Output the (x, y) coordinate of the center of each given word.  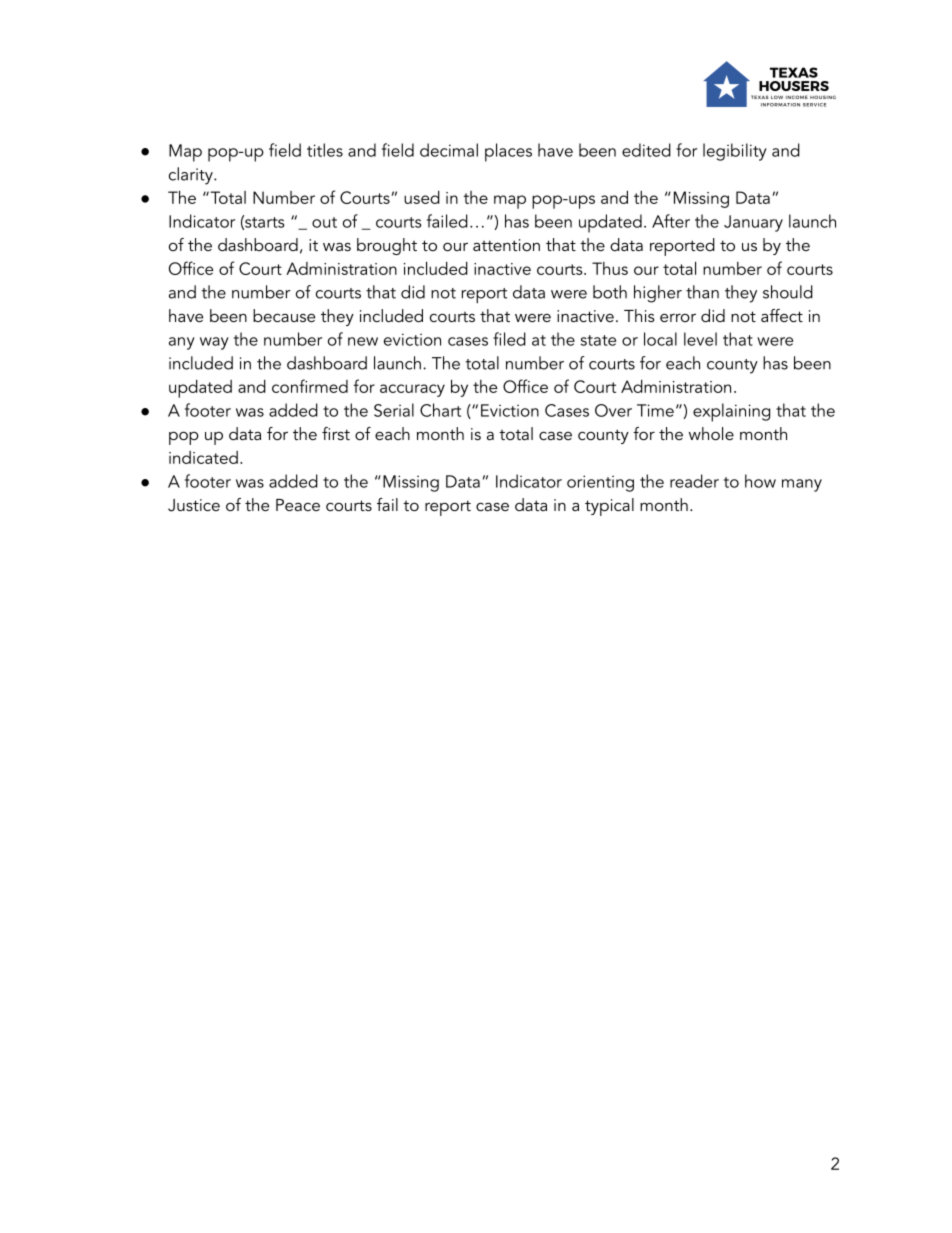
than (702, 292)
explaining (731, 412)
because (284, 315)
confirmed (310, 386)
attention (506, 245)
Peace (298, 505)
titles (325, 150)
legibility (735, 152)
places (508, 152)
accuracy (412, 390)
